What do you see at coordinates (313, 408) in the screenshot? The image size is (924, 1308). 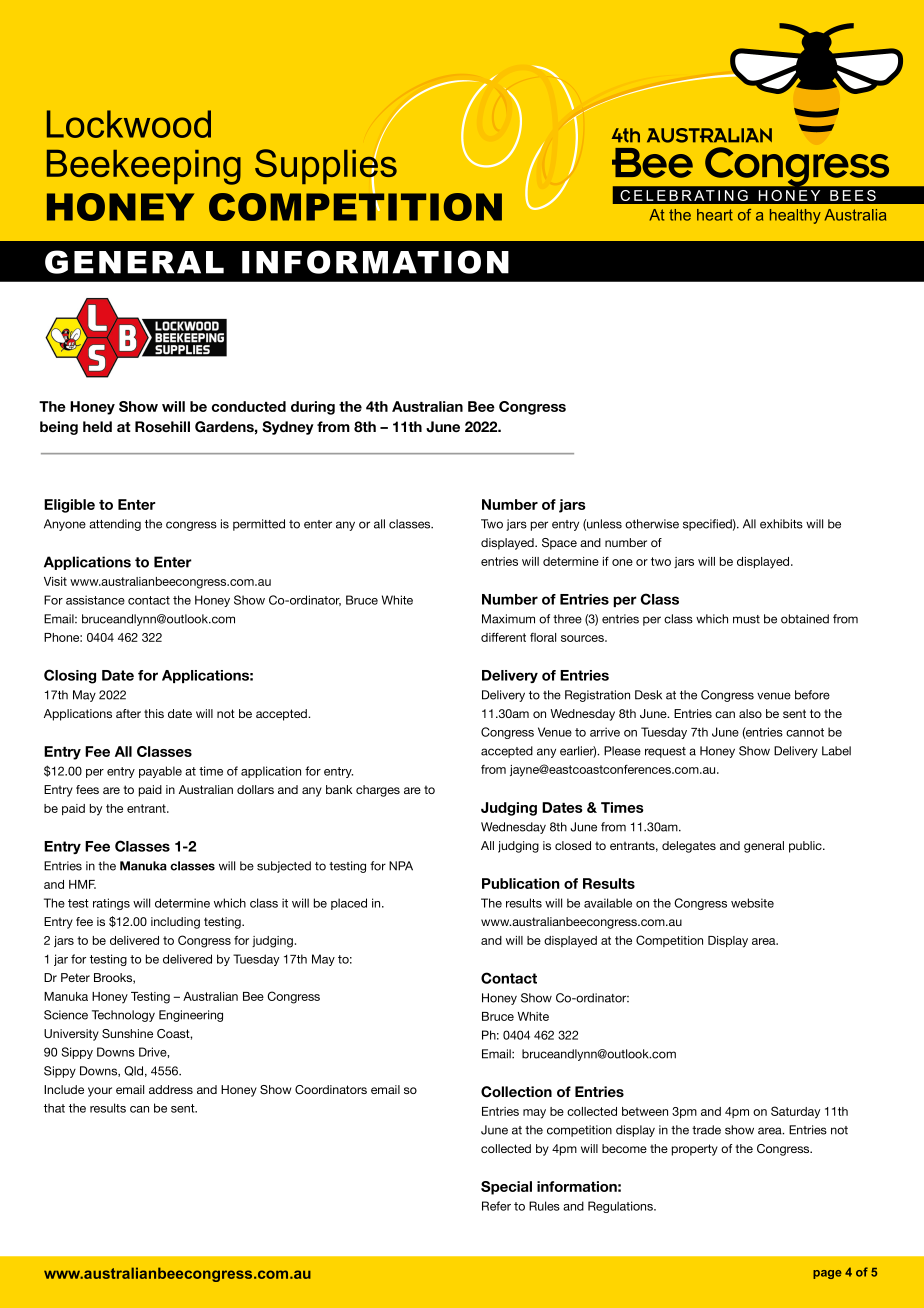 I see `during` at bounding box center [313, 408].
